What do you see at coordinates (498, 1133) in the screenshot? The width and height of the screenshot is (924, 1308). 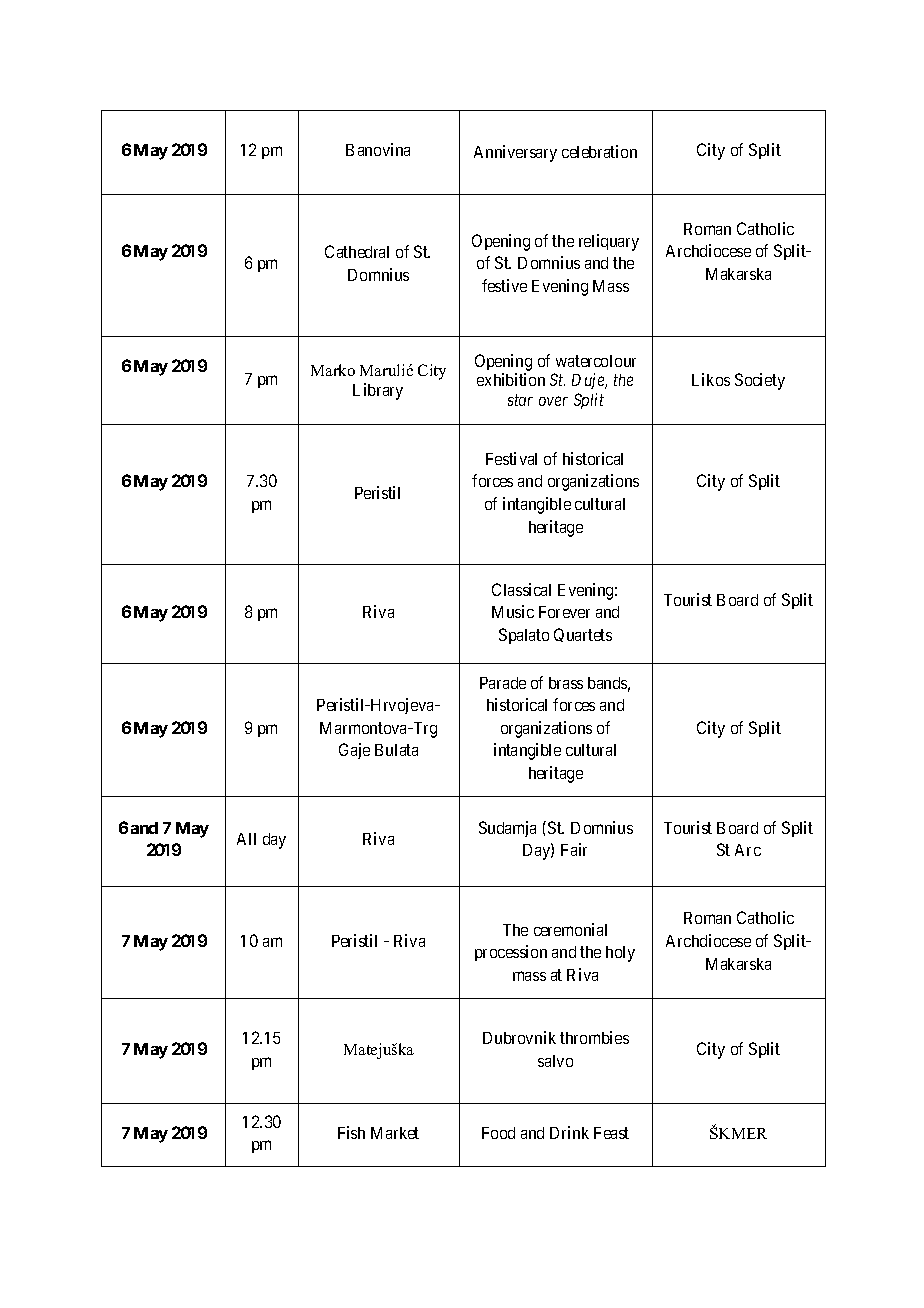 I see `Food` at bounding box center [498, 1133].
